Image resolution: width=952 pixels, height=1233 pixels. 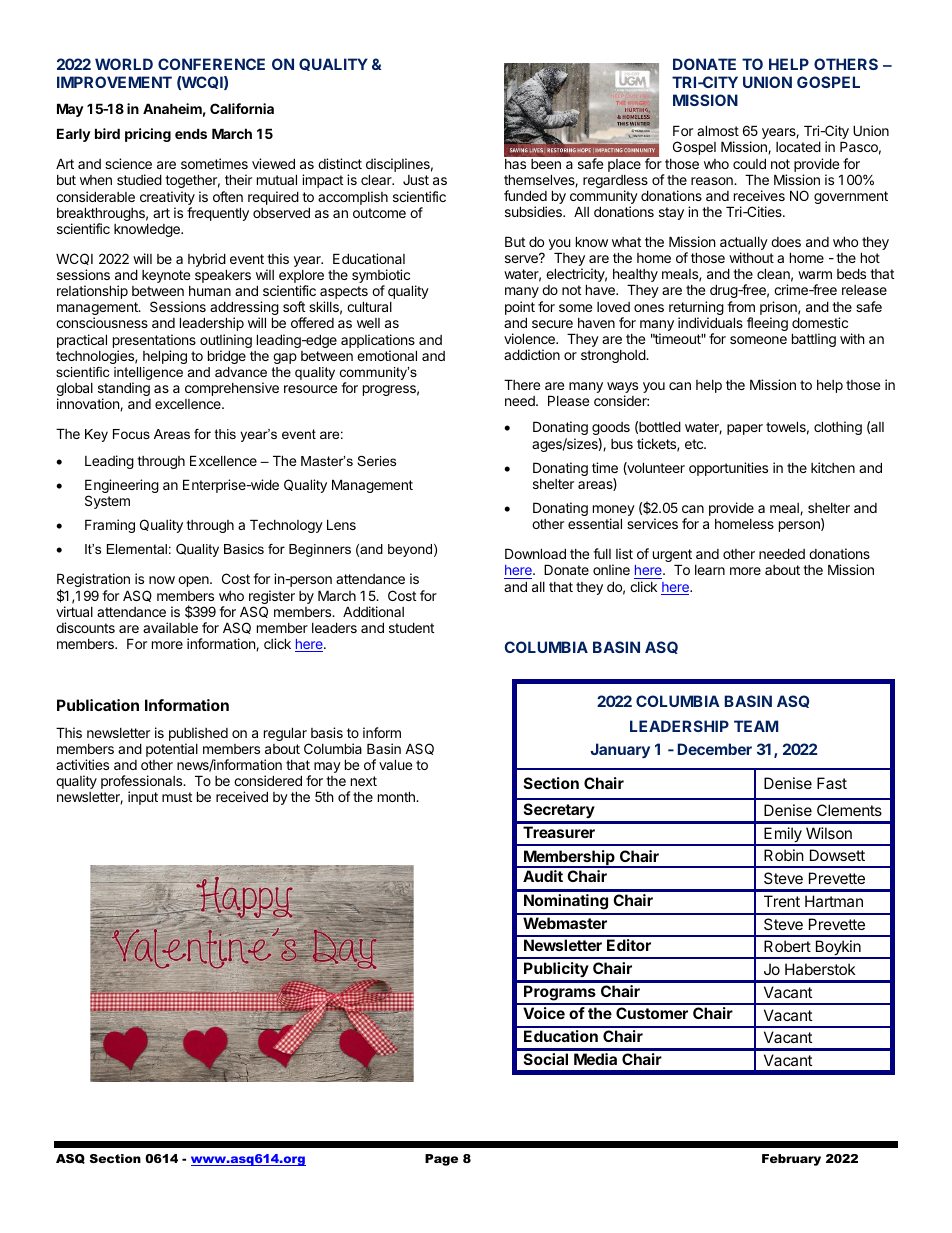 I want to click on student, so click(x=411, y=627).
